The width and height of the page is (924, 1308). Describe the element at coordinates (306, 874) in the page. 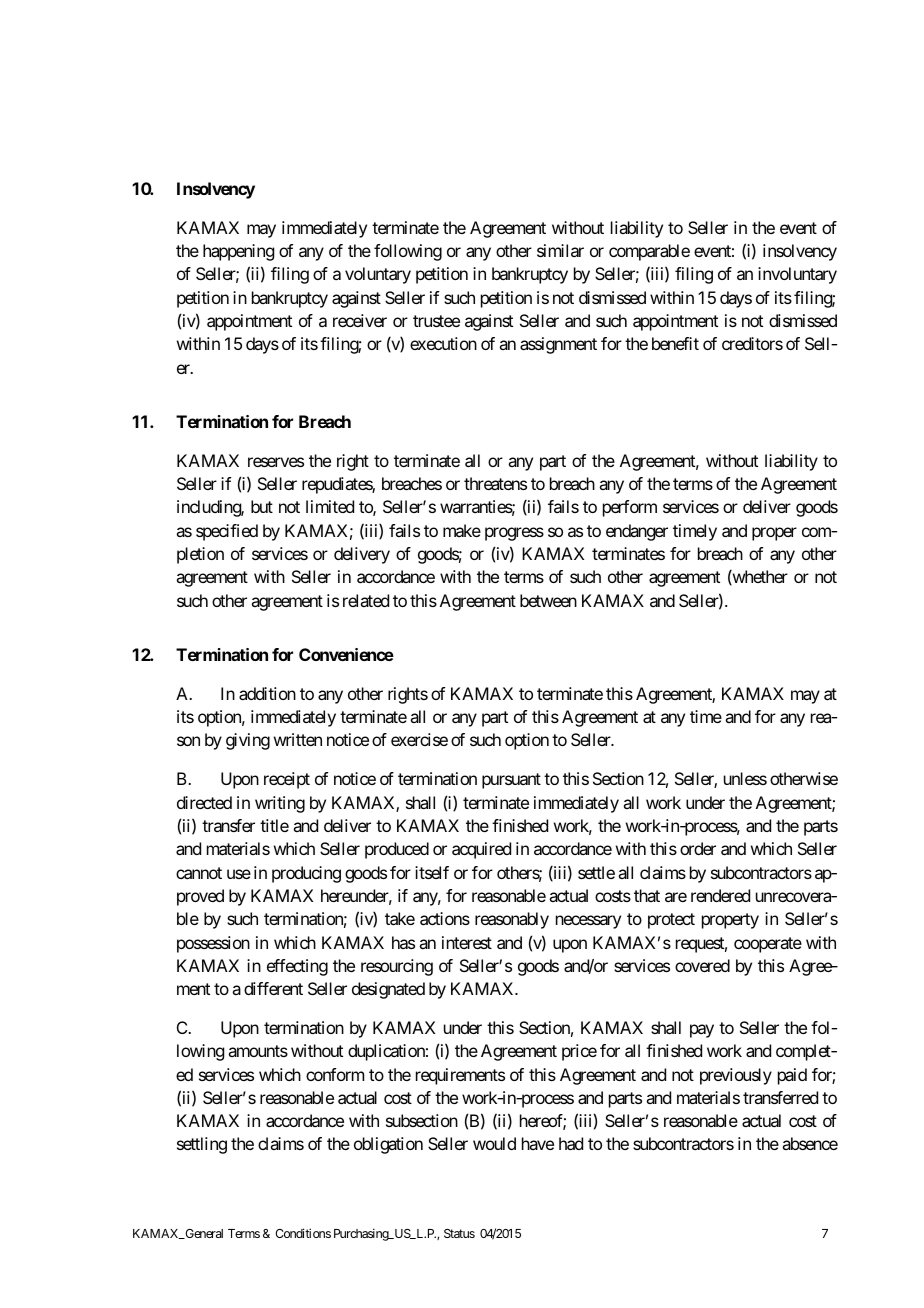

I see `producing` at that location.
